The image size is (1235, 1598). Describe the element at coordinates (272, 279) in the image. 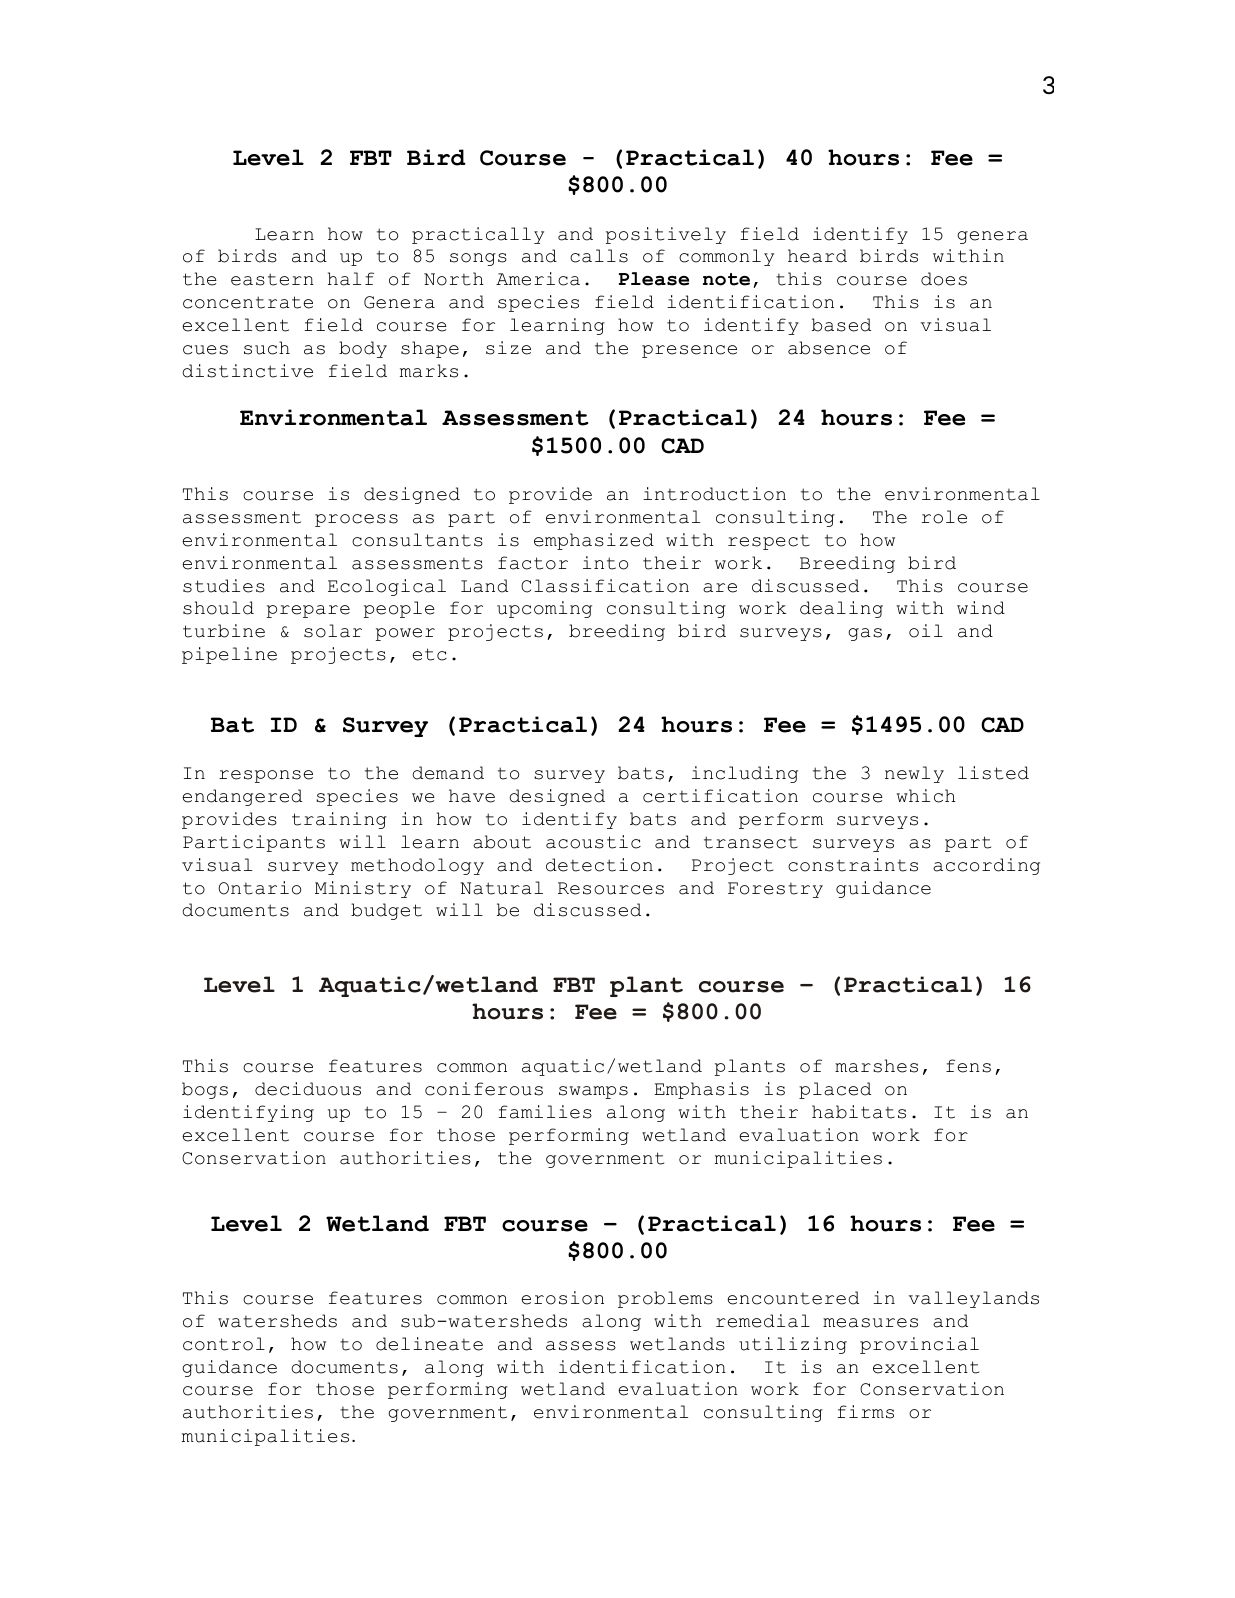

I see `eastern` at that location.
